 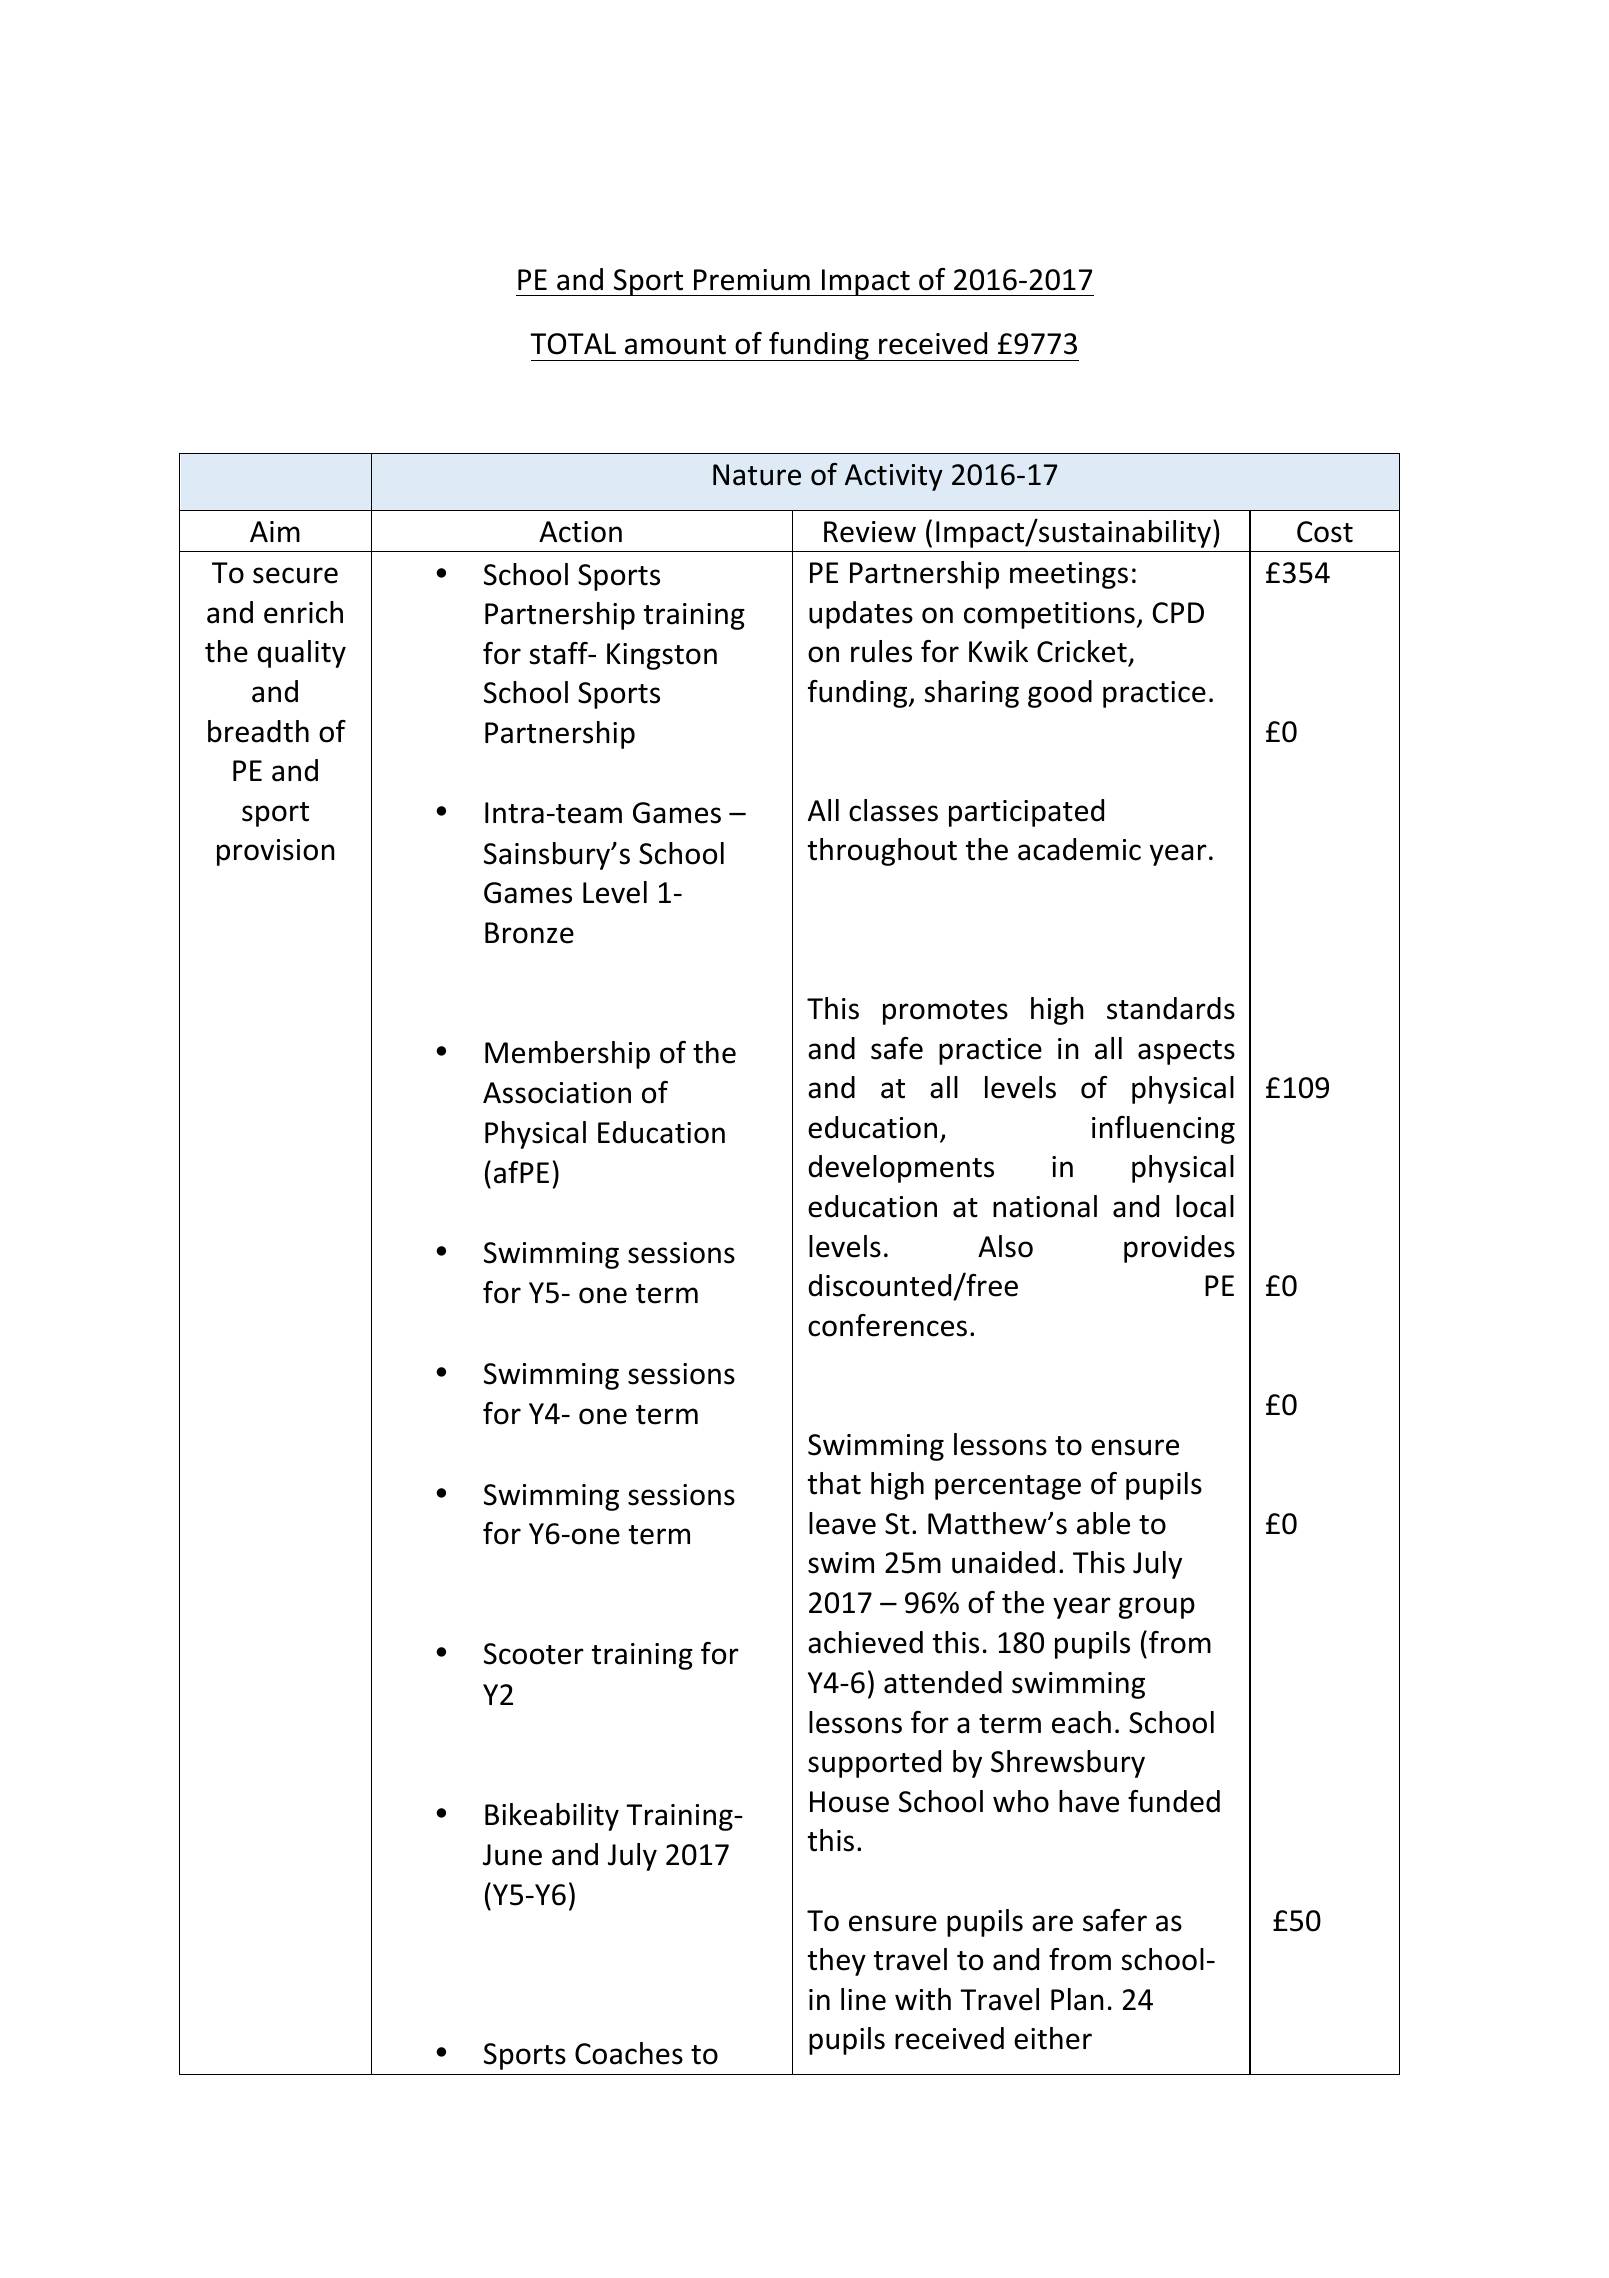 I want to click on provision, so click(x=276, y=852).
